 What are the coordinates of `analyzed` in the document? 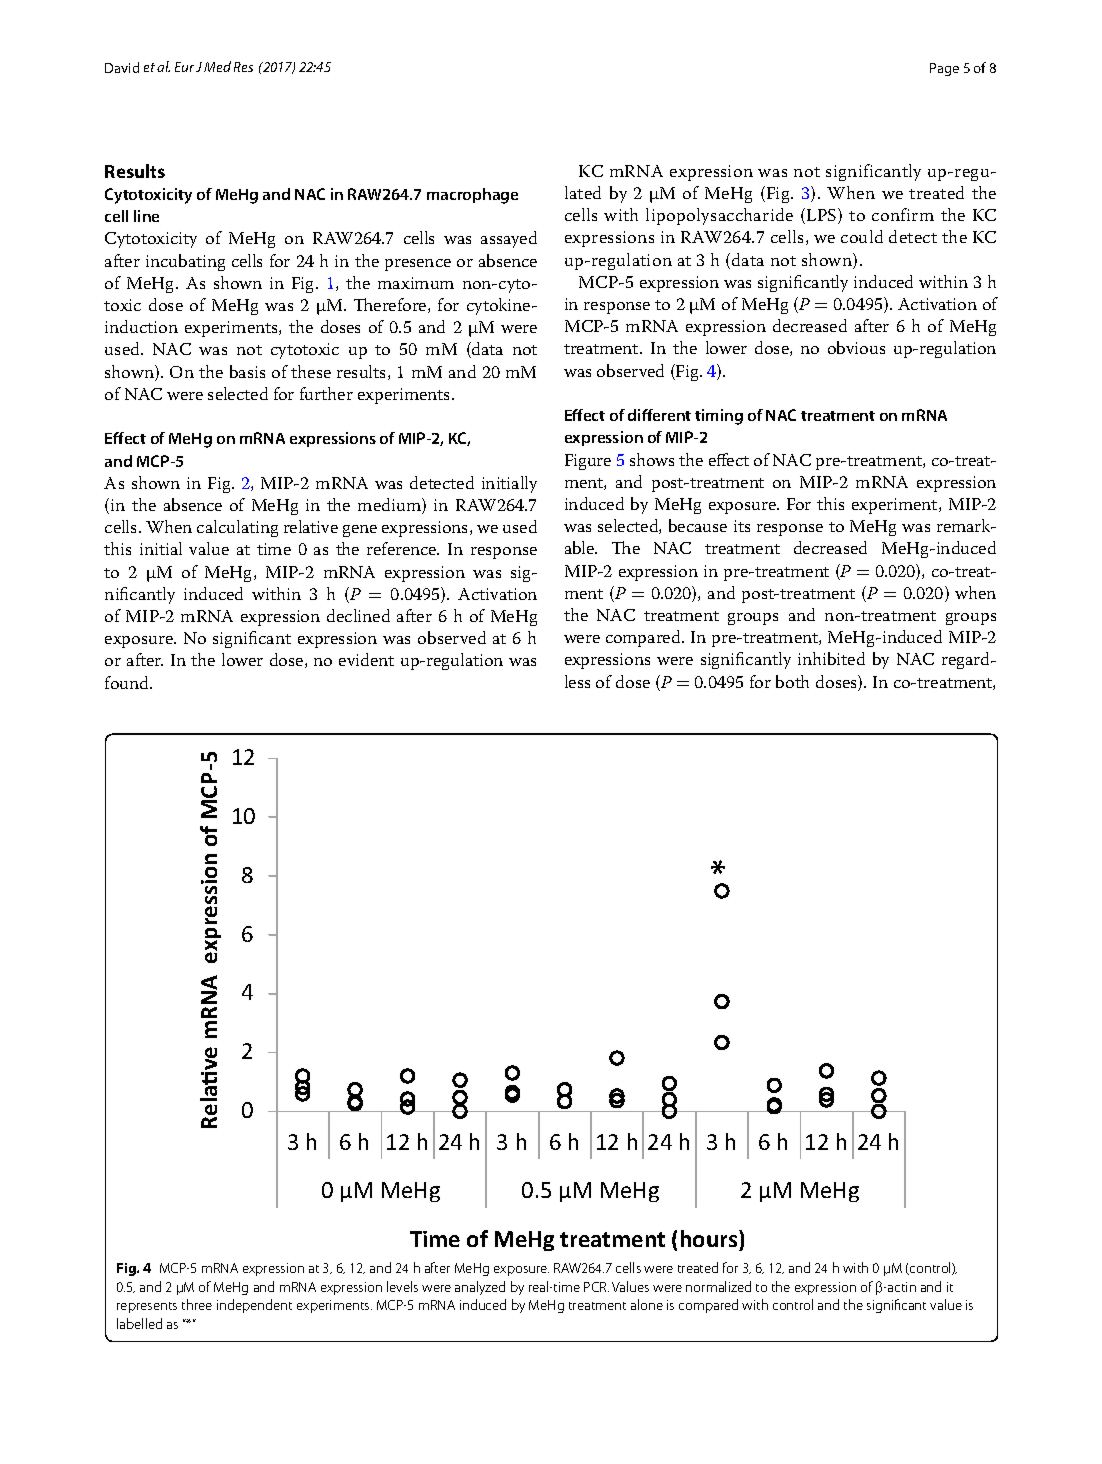 It's located at (480, 1288).
